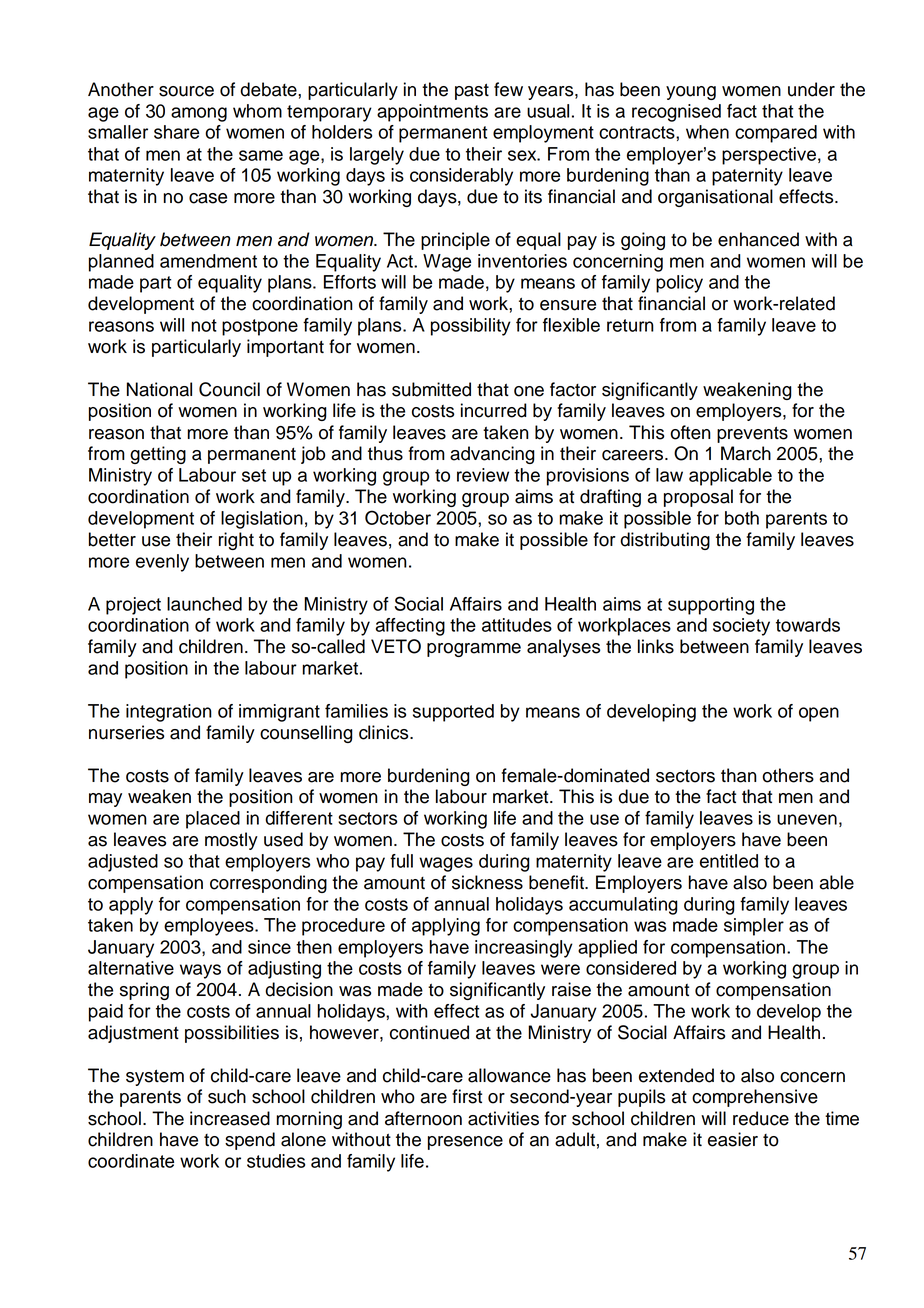 This screenshot has height=1308, width=924. I want to click on programme, so click(474, 650).
